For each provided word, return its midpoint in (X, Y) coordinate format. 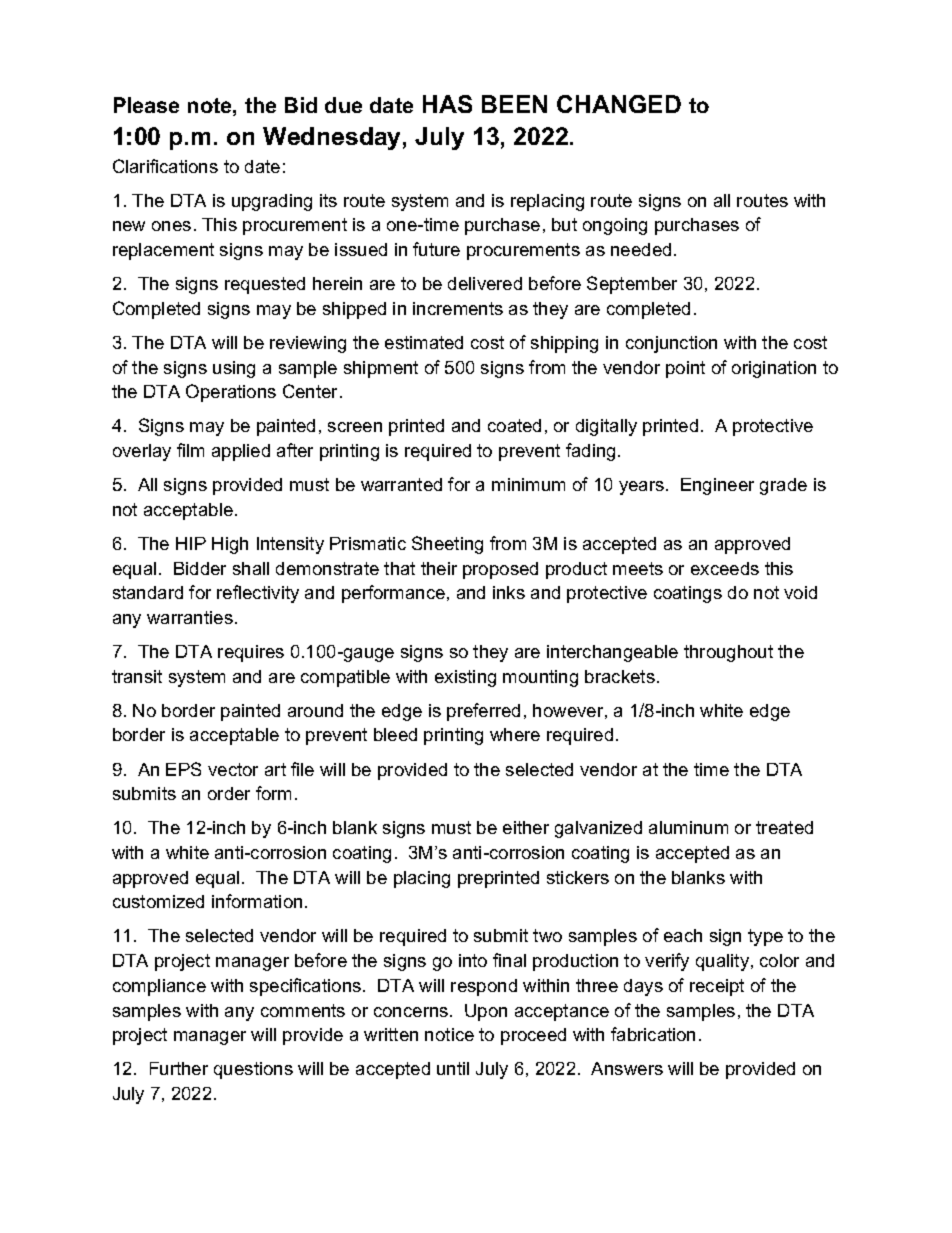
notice (449, 1034)
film (190, 450)
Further (179, 1068)
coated (514, 425)
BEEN (514, 104)
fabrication (653, 1034)
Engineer (717, 486)
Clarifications (165, 166)
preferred (483, 712)
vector (233, 769)
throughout (728, 653)
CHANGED (619, 104)
